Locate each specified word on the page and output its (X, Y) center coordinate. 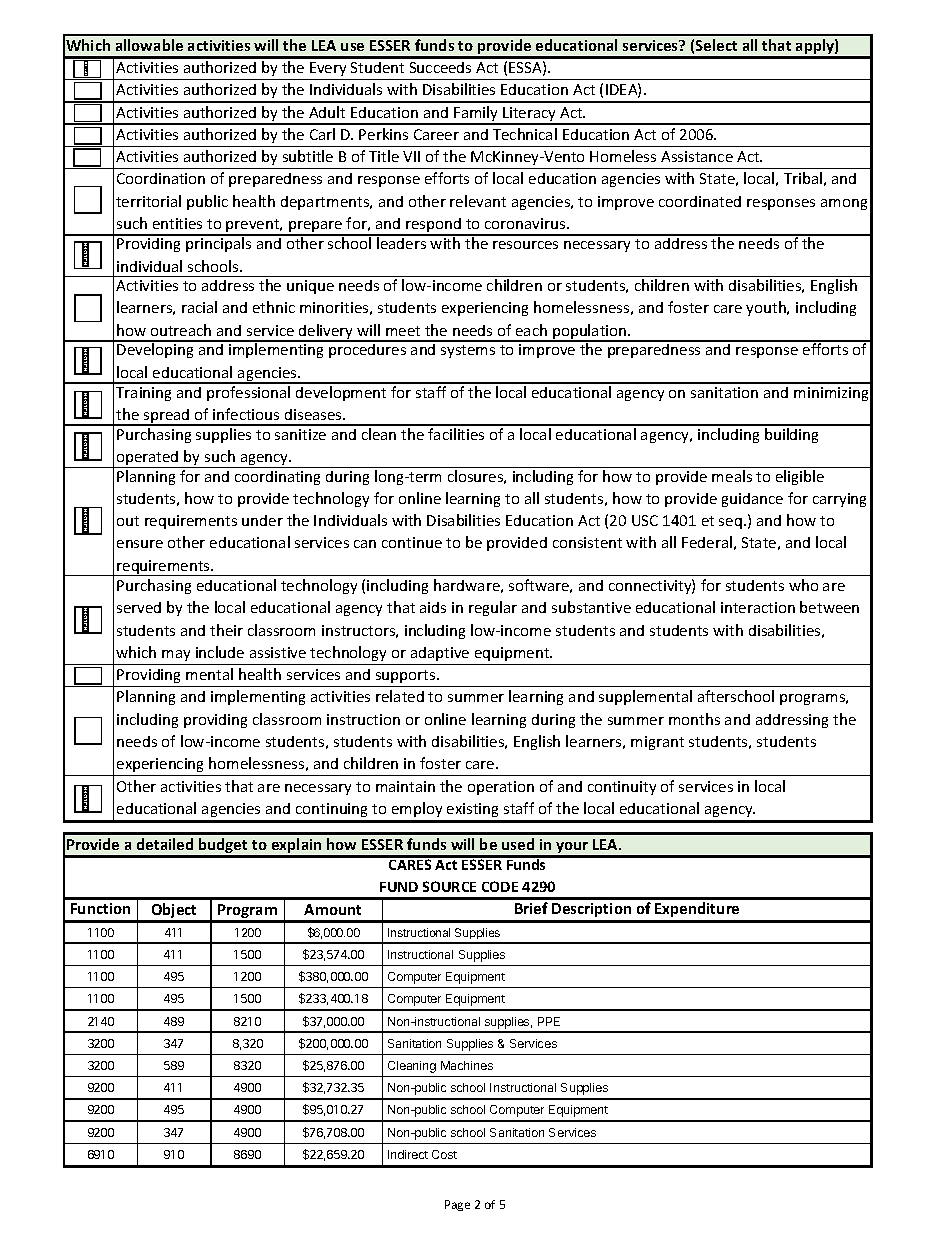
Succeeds (440, 67)
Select (716, 45)
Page (457, 1205)
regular (493, 608)
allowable (149, 45)
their (226, 630)
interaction (758, 607)
